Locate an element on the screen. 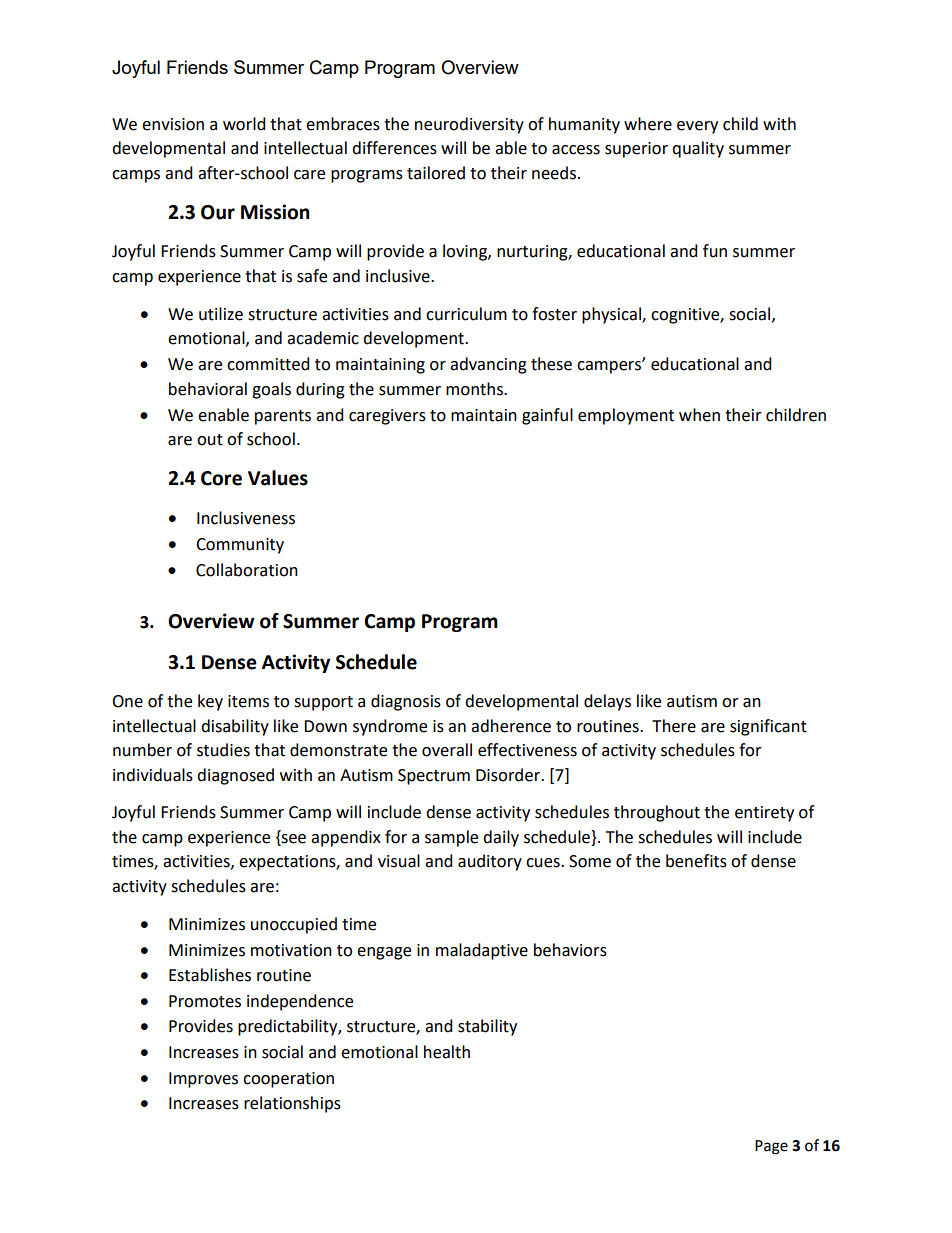 The height and width of the screenshot is (1233, 952). Page is located at coordinates (771, 1147).
